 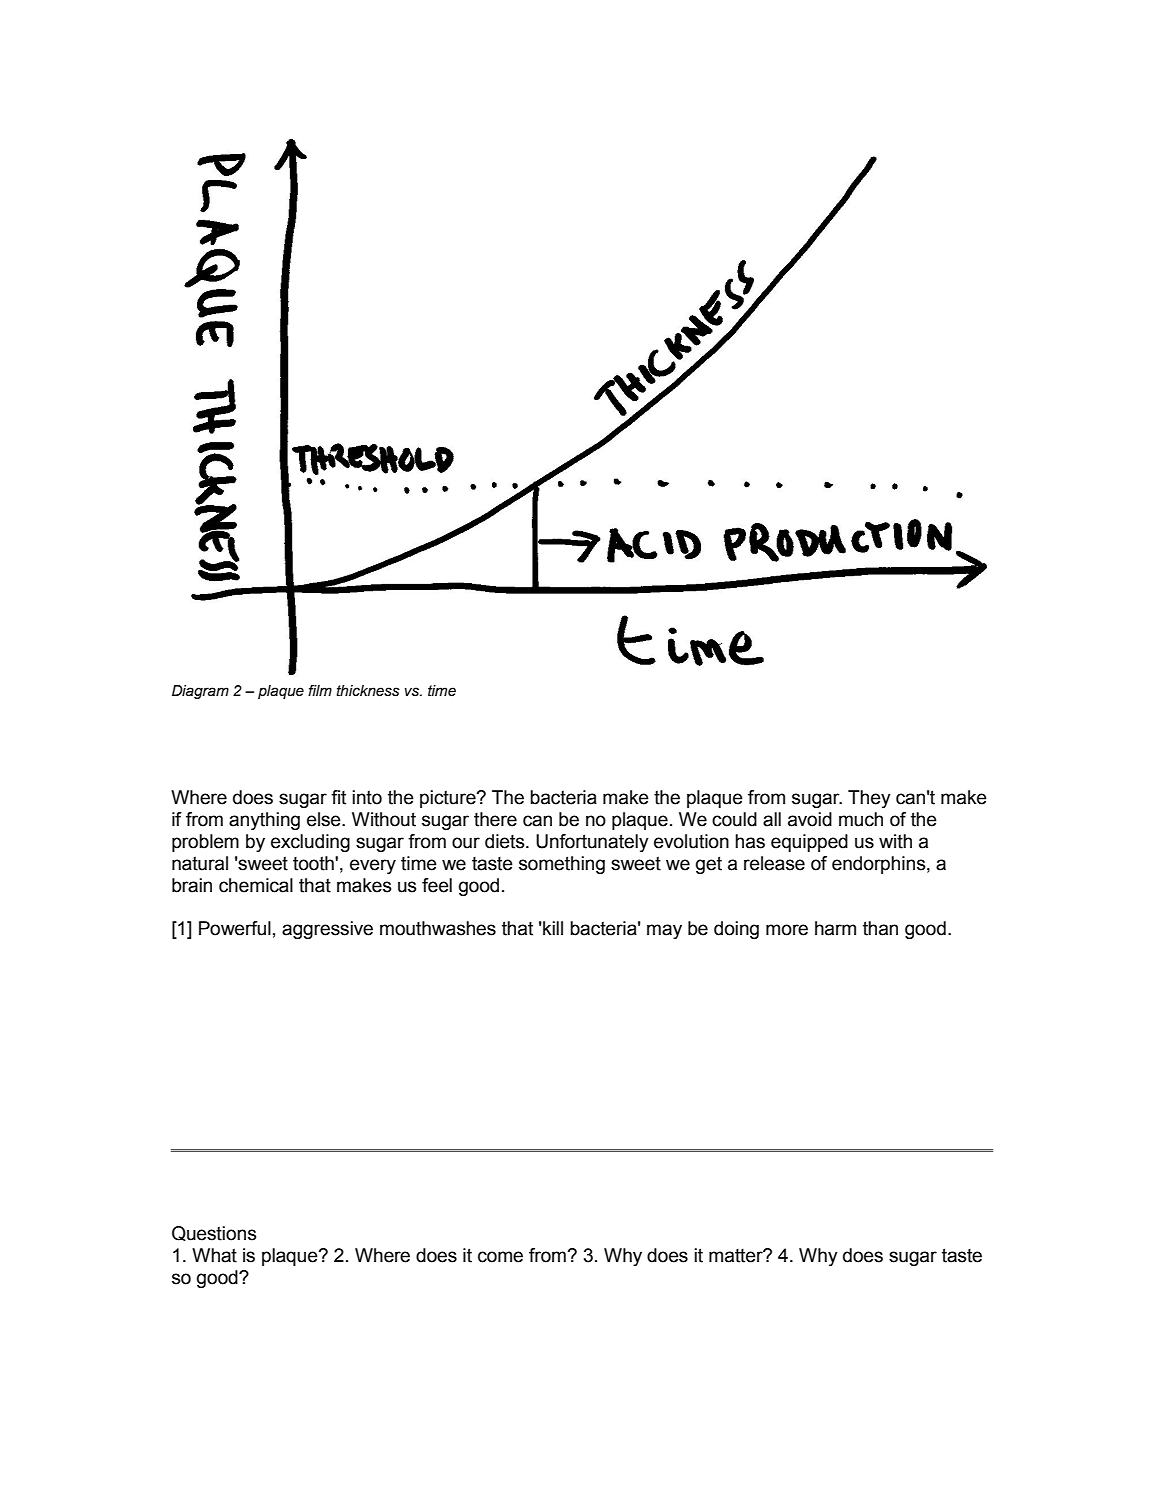 What do you see at coordinates (368, 691) in the page?
I see `thickness` at bounding box center [368, 691].
